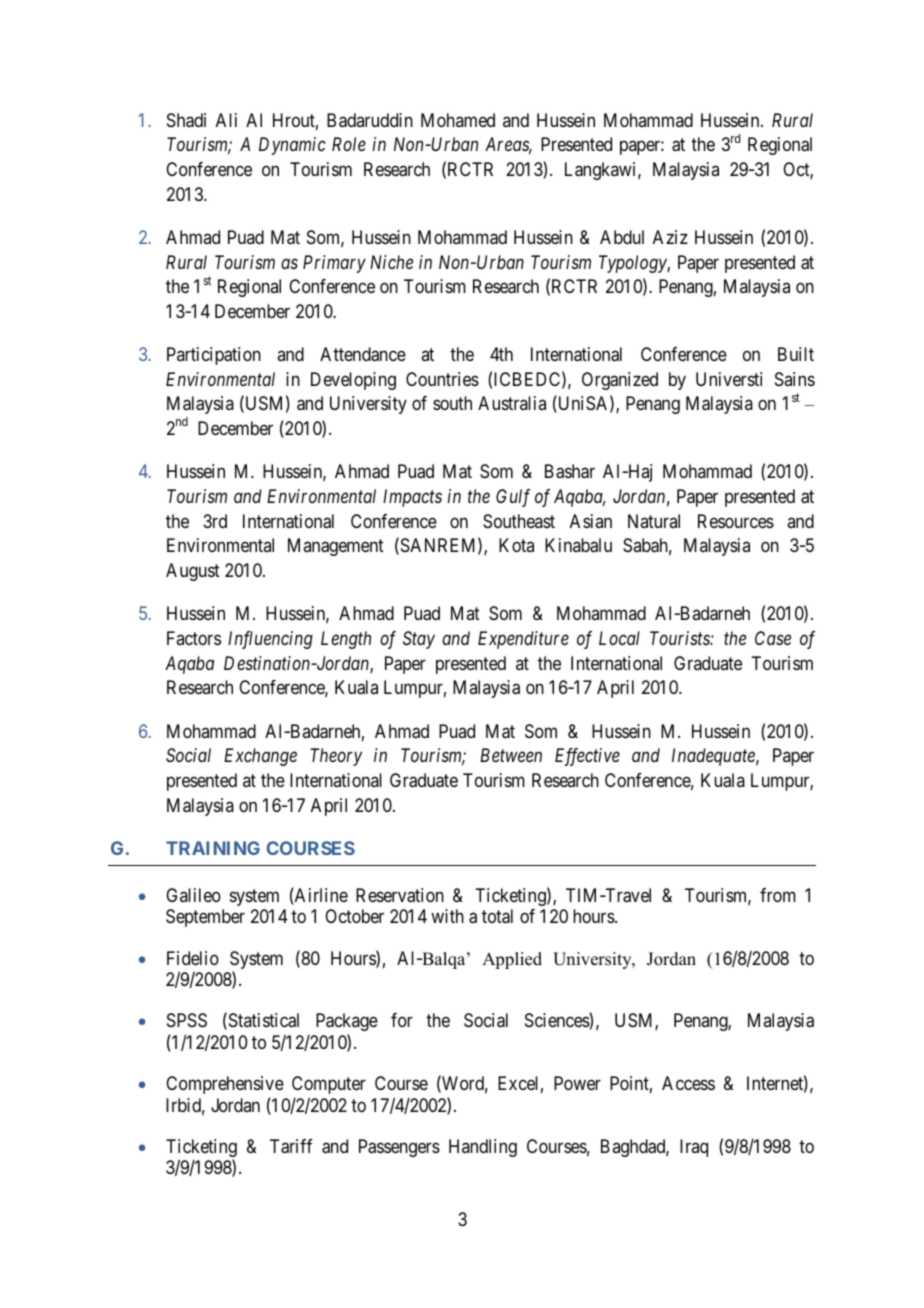 Image resolution: width=924 pixels, height=1308 pixels. Describe the element at coordinates (736, 521) in the screenshot. I see `Resources` at that location.
